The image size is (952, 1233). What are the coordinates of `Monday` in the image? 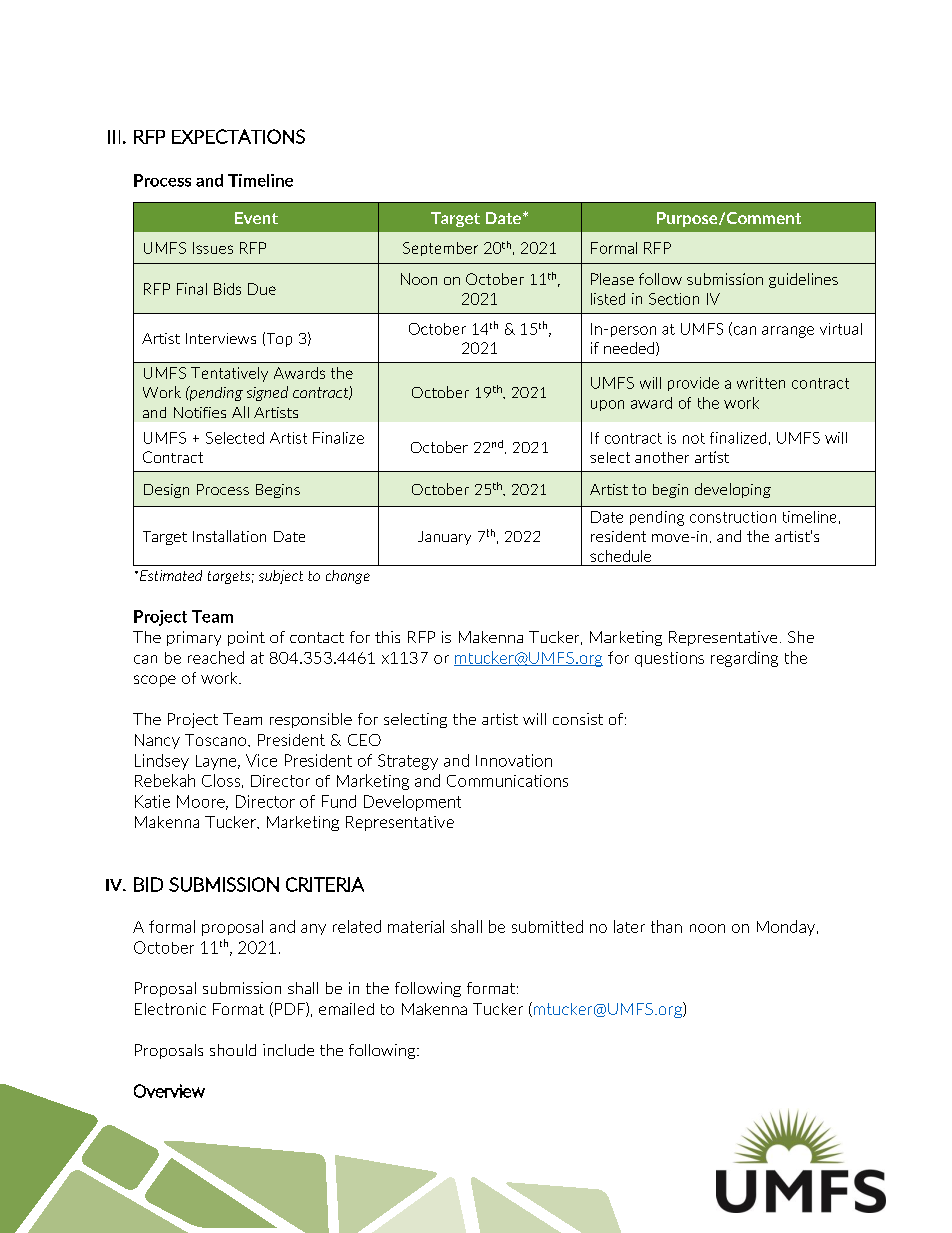 It's located at (787, 928).
